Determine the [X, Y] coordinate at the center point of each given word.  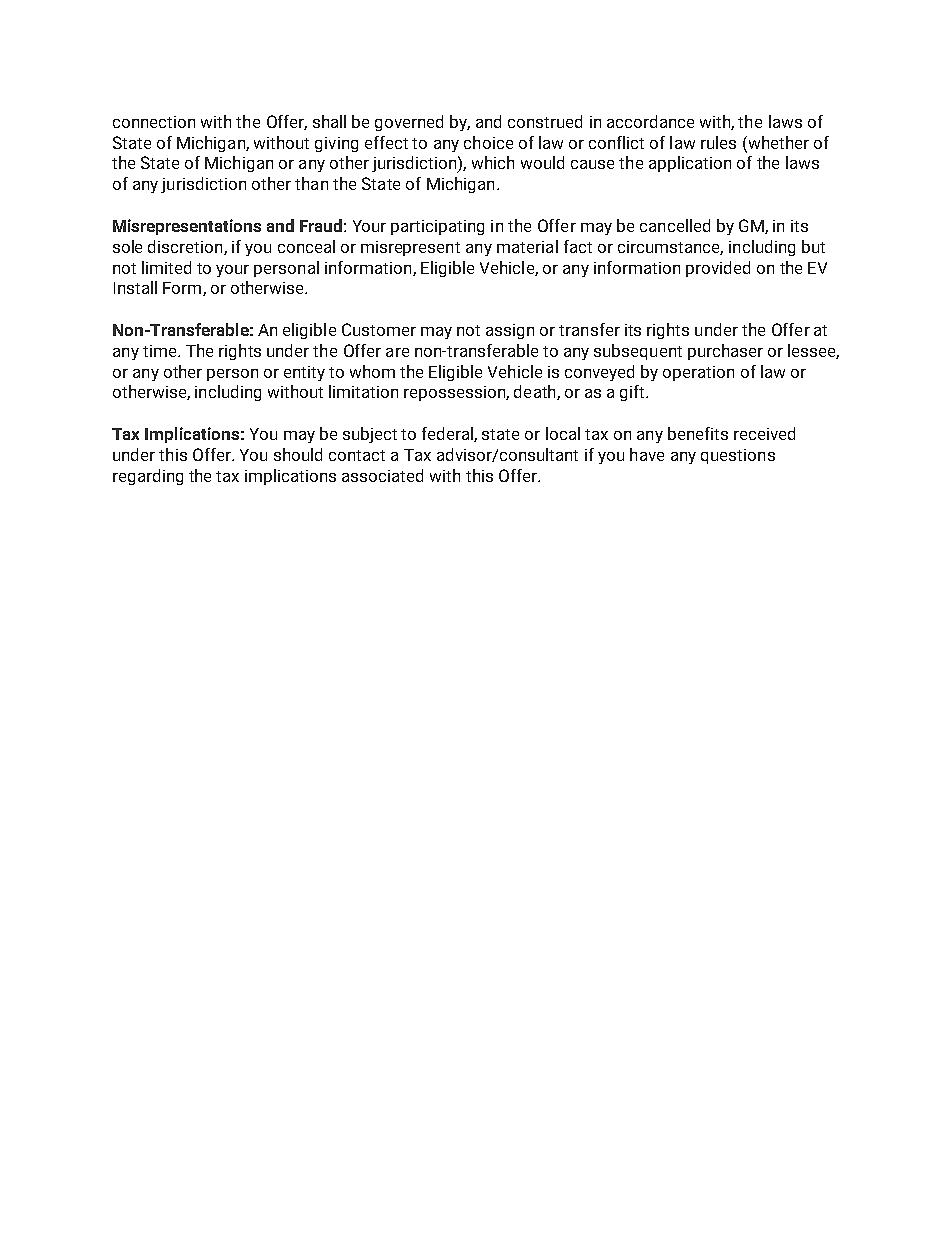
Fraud [321, 225]
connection [154, 122]
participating [437, 227]
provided [718, 269]
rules [718, 142]
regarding [148, 477]
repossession [455, 393]
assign [510, 331]
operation [698, 373]
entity [304, 373]
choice [488, 142]
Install [135, 287]
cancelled [675, 225]
